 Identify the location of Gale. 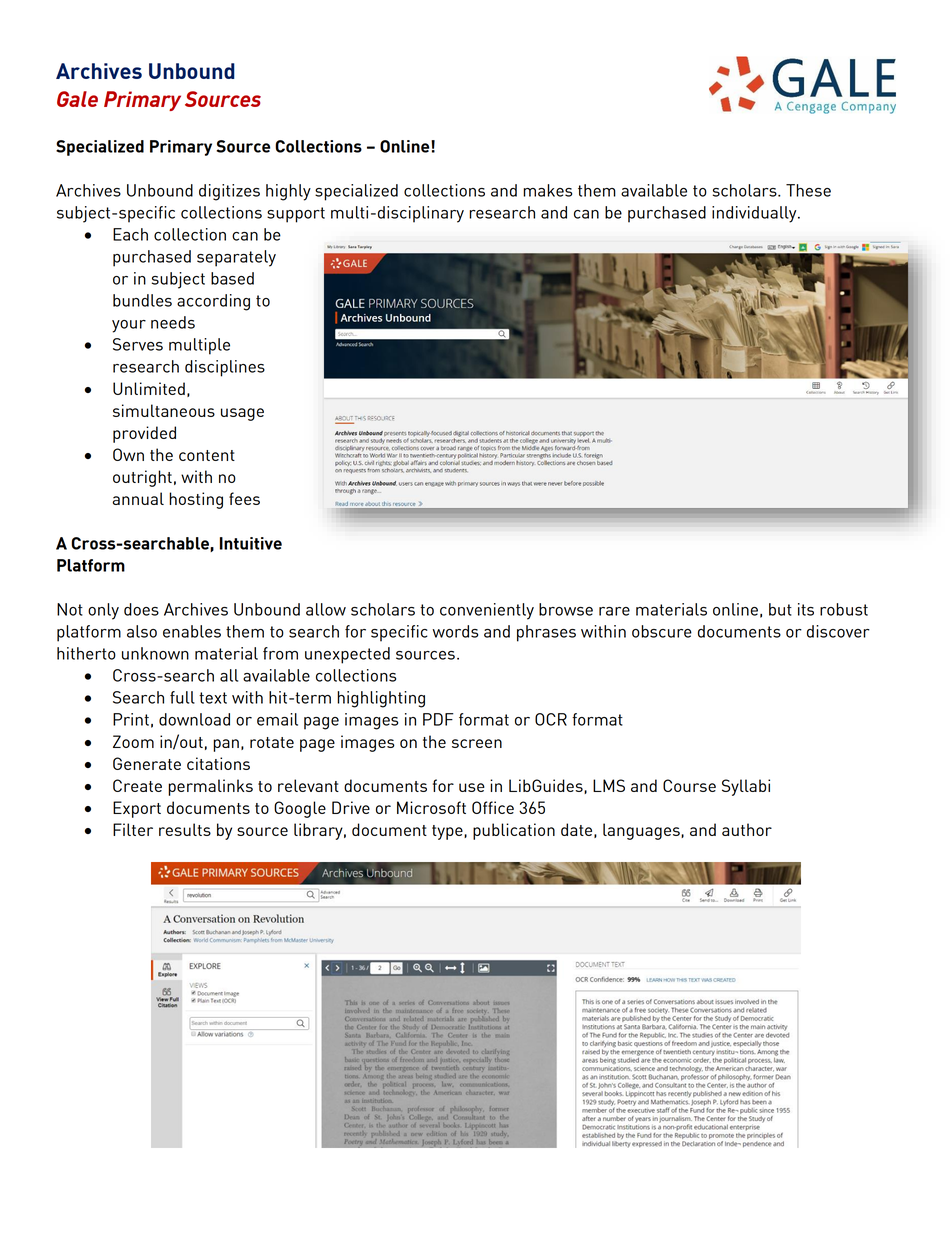
(77, 99).
